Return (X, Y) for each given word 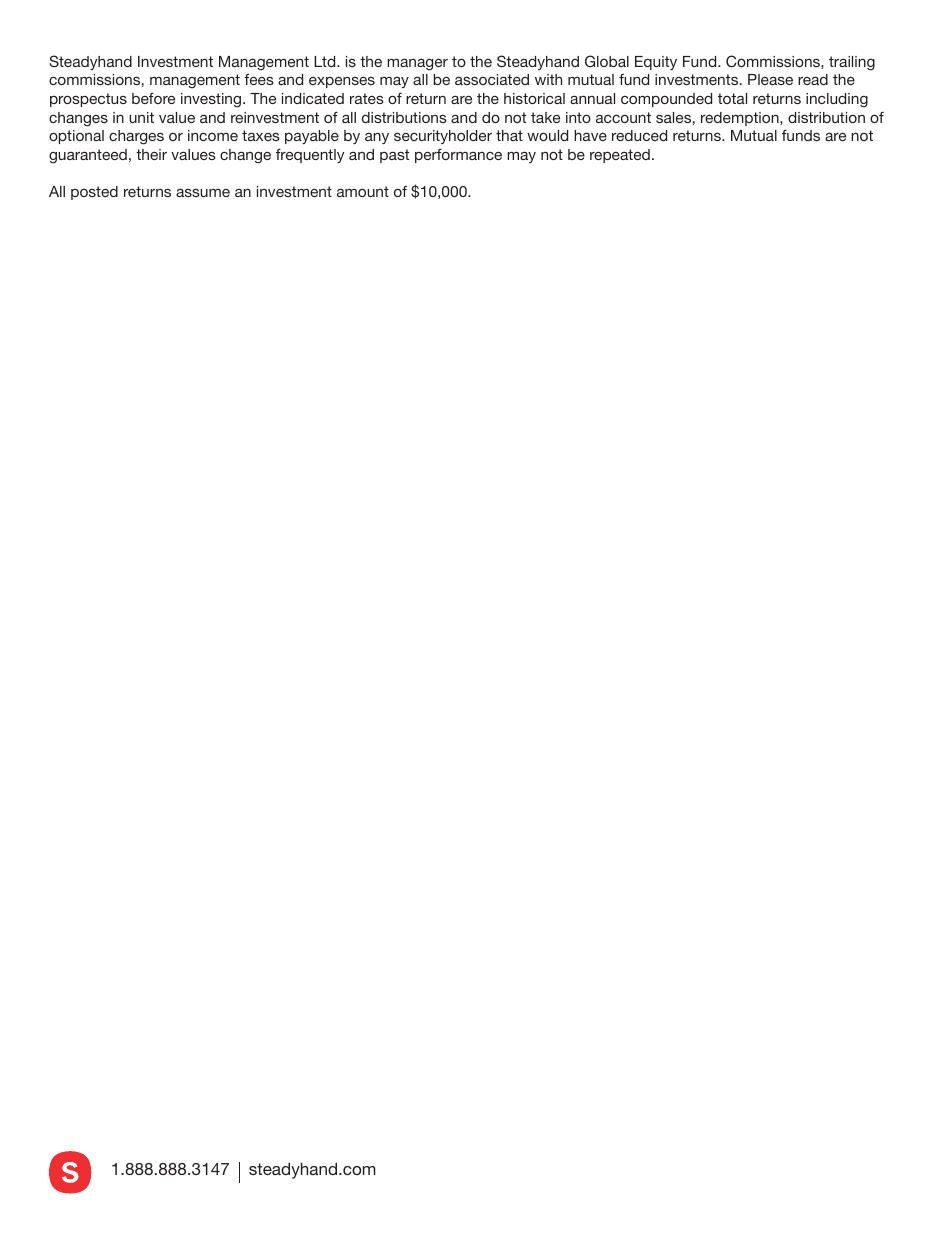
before (153, 98)
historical (534, 98)
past (394, 156)
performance (458, 156)
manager (417, 65)
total (732, 98)
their (151, 154)
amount (363, 191)
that (509, 135)
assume (203, 193)
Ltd (326, 61)
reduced (639, 135)
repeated (620, 156)
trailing (852, 63)
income (213, 135)
